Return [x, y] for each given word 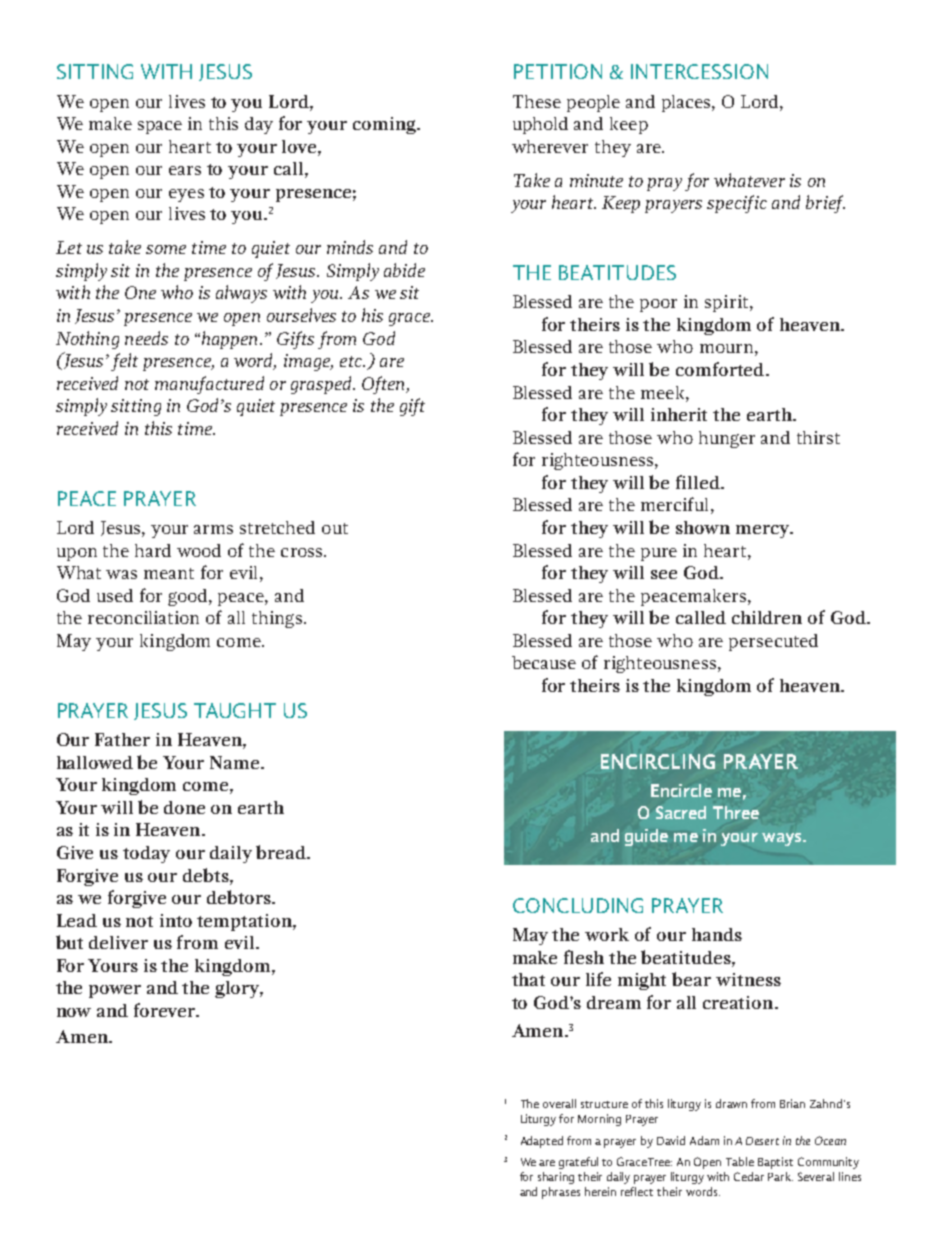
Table [740, 1161]
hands [717, 934]
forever [166, 1010]
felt [124, 362]
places [687, 103]
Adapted [542, 1142]
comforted [721, 369]
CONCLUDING [578, 905]
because [544, 662]
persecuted [773, 642]
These [537, 101]
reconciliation [143, 617]
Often [385, 385]
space [160, 127]
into [176, 920]
